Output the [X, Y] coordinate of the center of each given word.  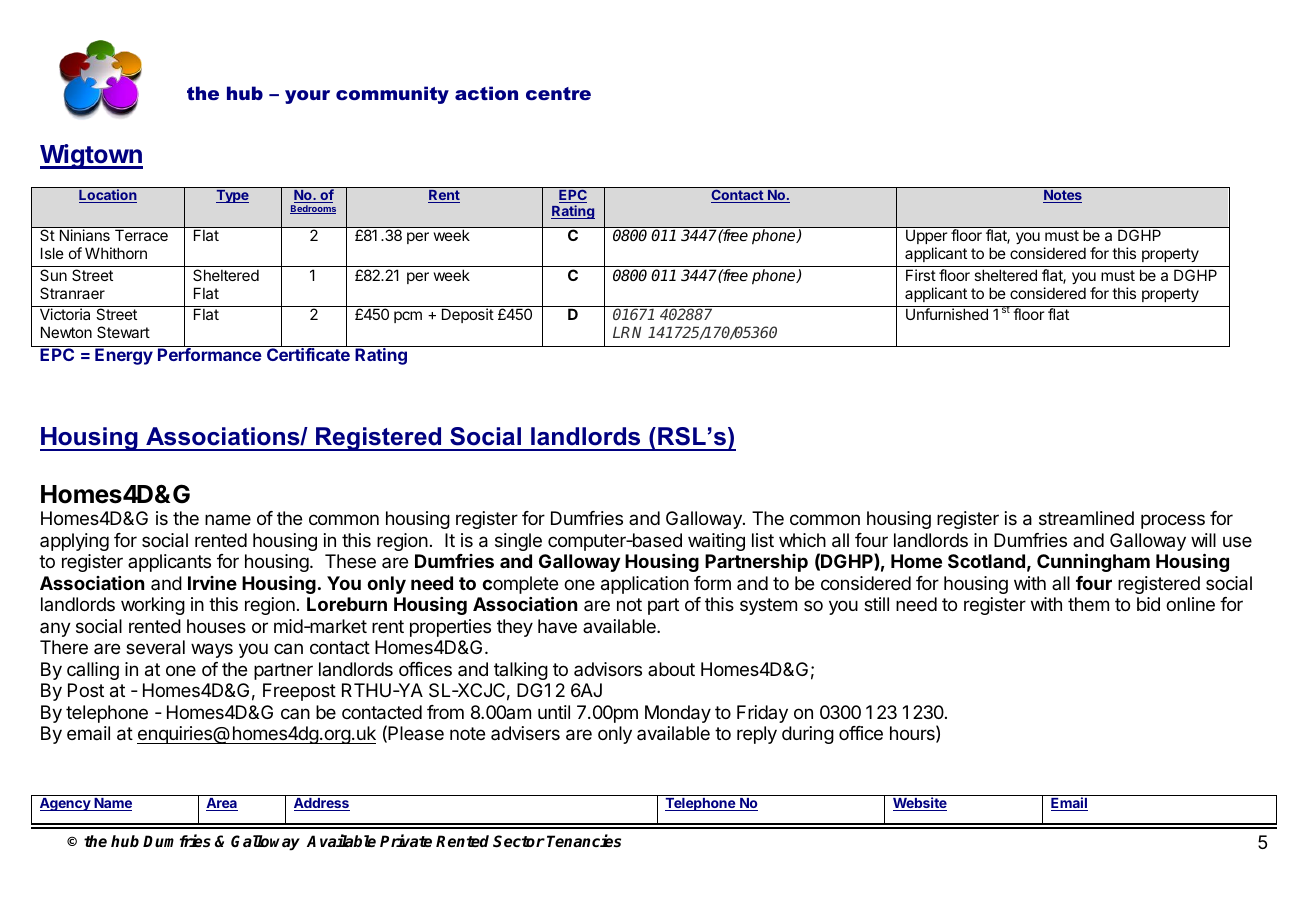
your [307, 97]
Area [222, 804]
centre [558, 93]
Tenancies [584, 841]
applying [74, 542]
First [921, 275]
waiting [716, 542]
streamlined [1086, 518]
